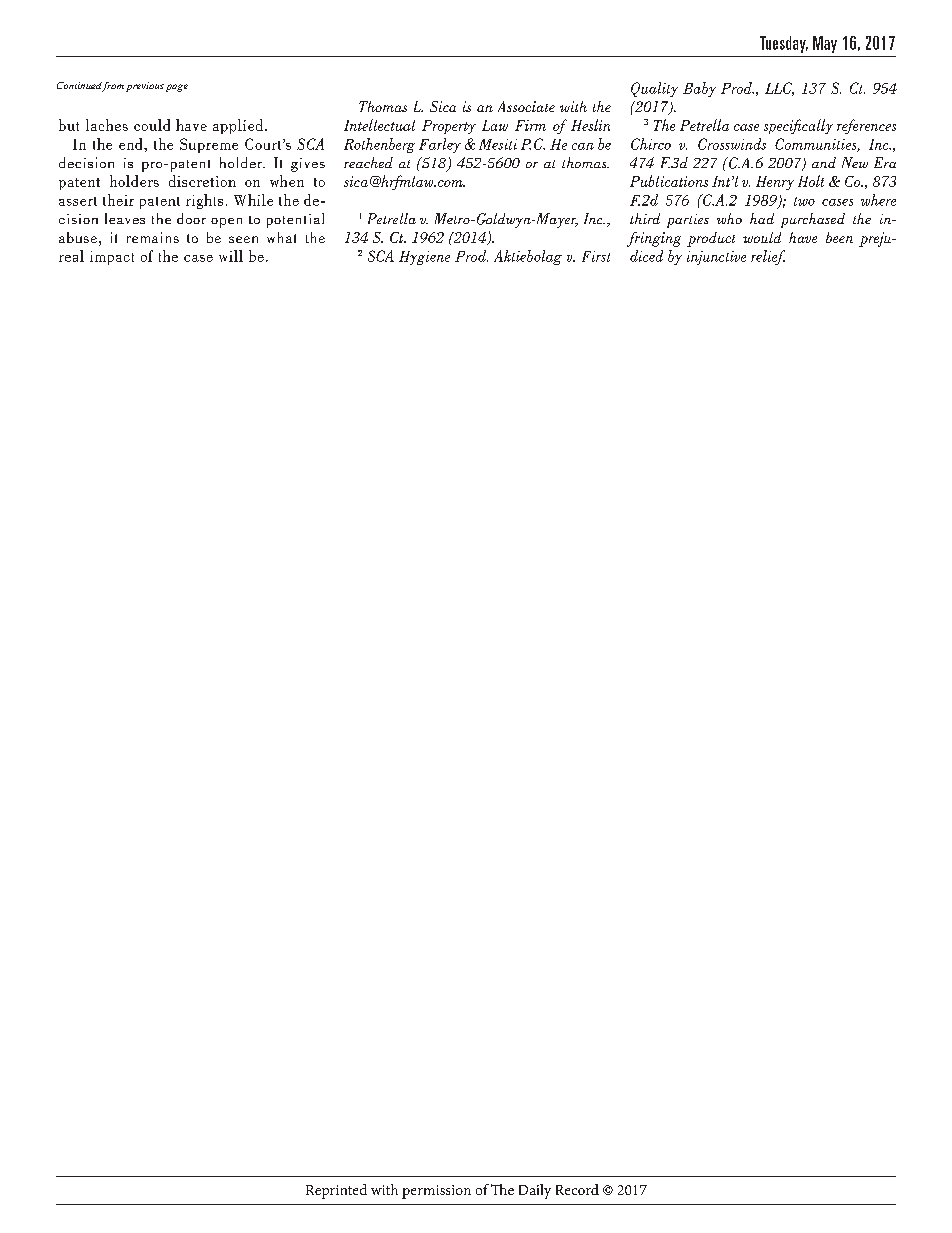  What do you see at coordinates (424, 258) in the screenshot?
I see `Hygiene` at bounding box center [424, 258].
